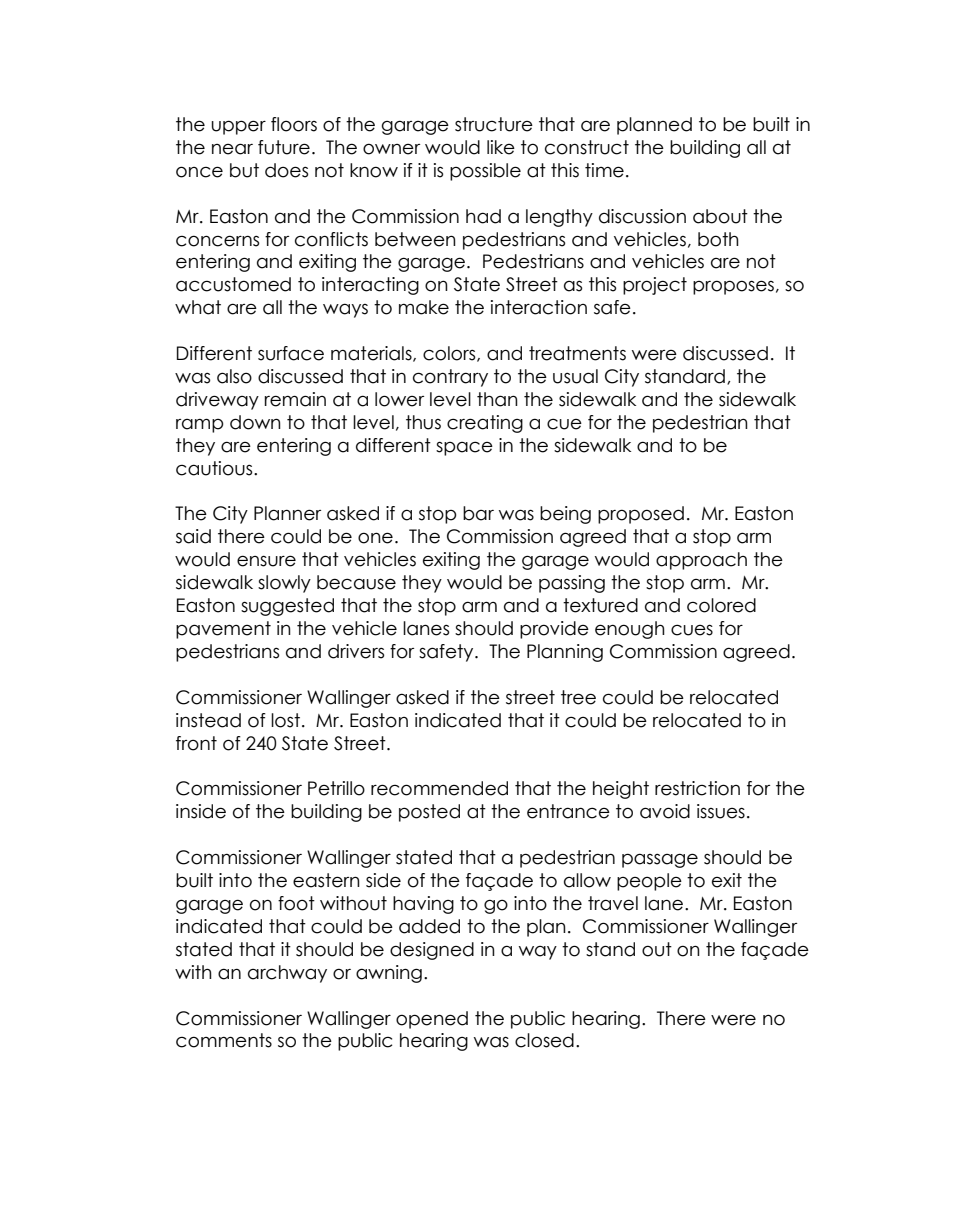 This screenshot has height=1232, width=954. Describe the element at coordinates (450, 378) in the screenshot. I see `contrary` at that location.
